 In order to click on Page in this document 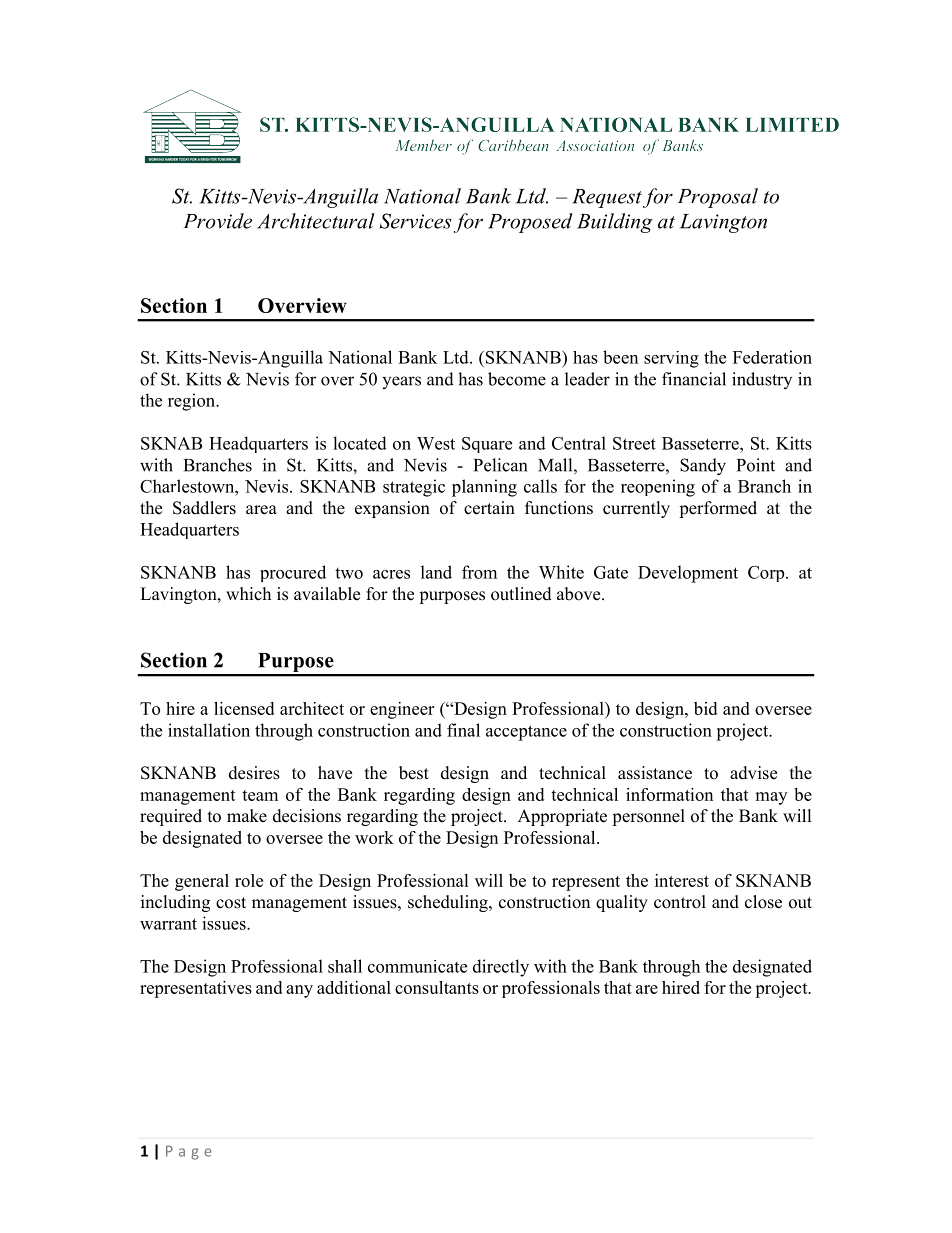, I will do `click(189, 1153)`.
